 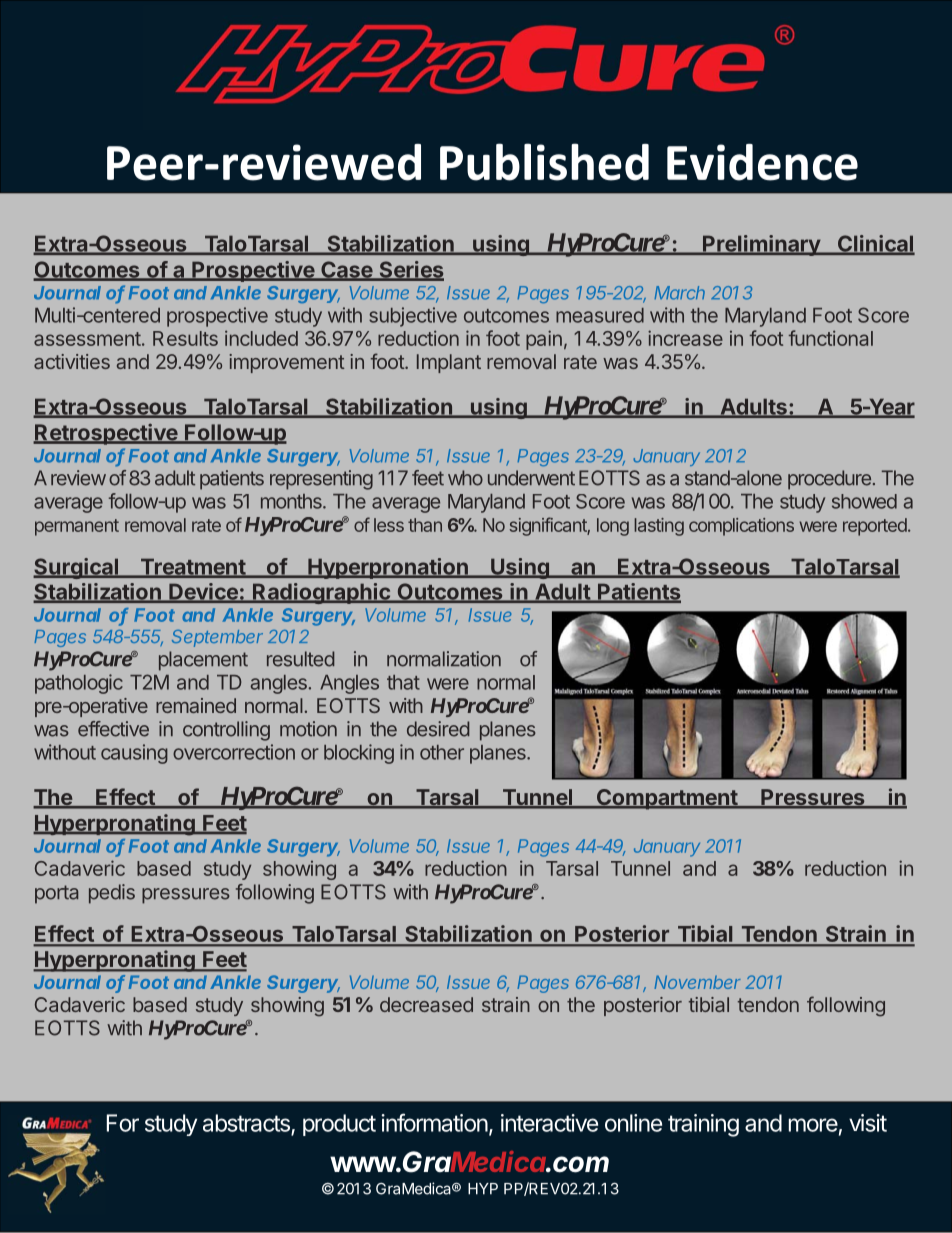 I want to click on Case, so click(x=346, y=270).
